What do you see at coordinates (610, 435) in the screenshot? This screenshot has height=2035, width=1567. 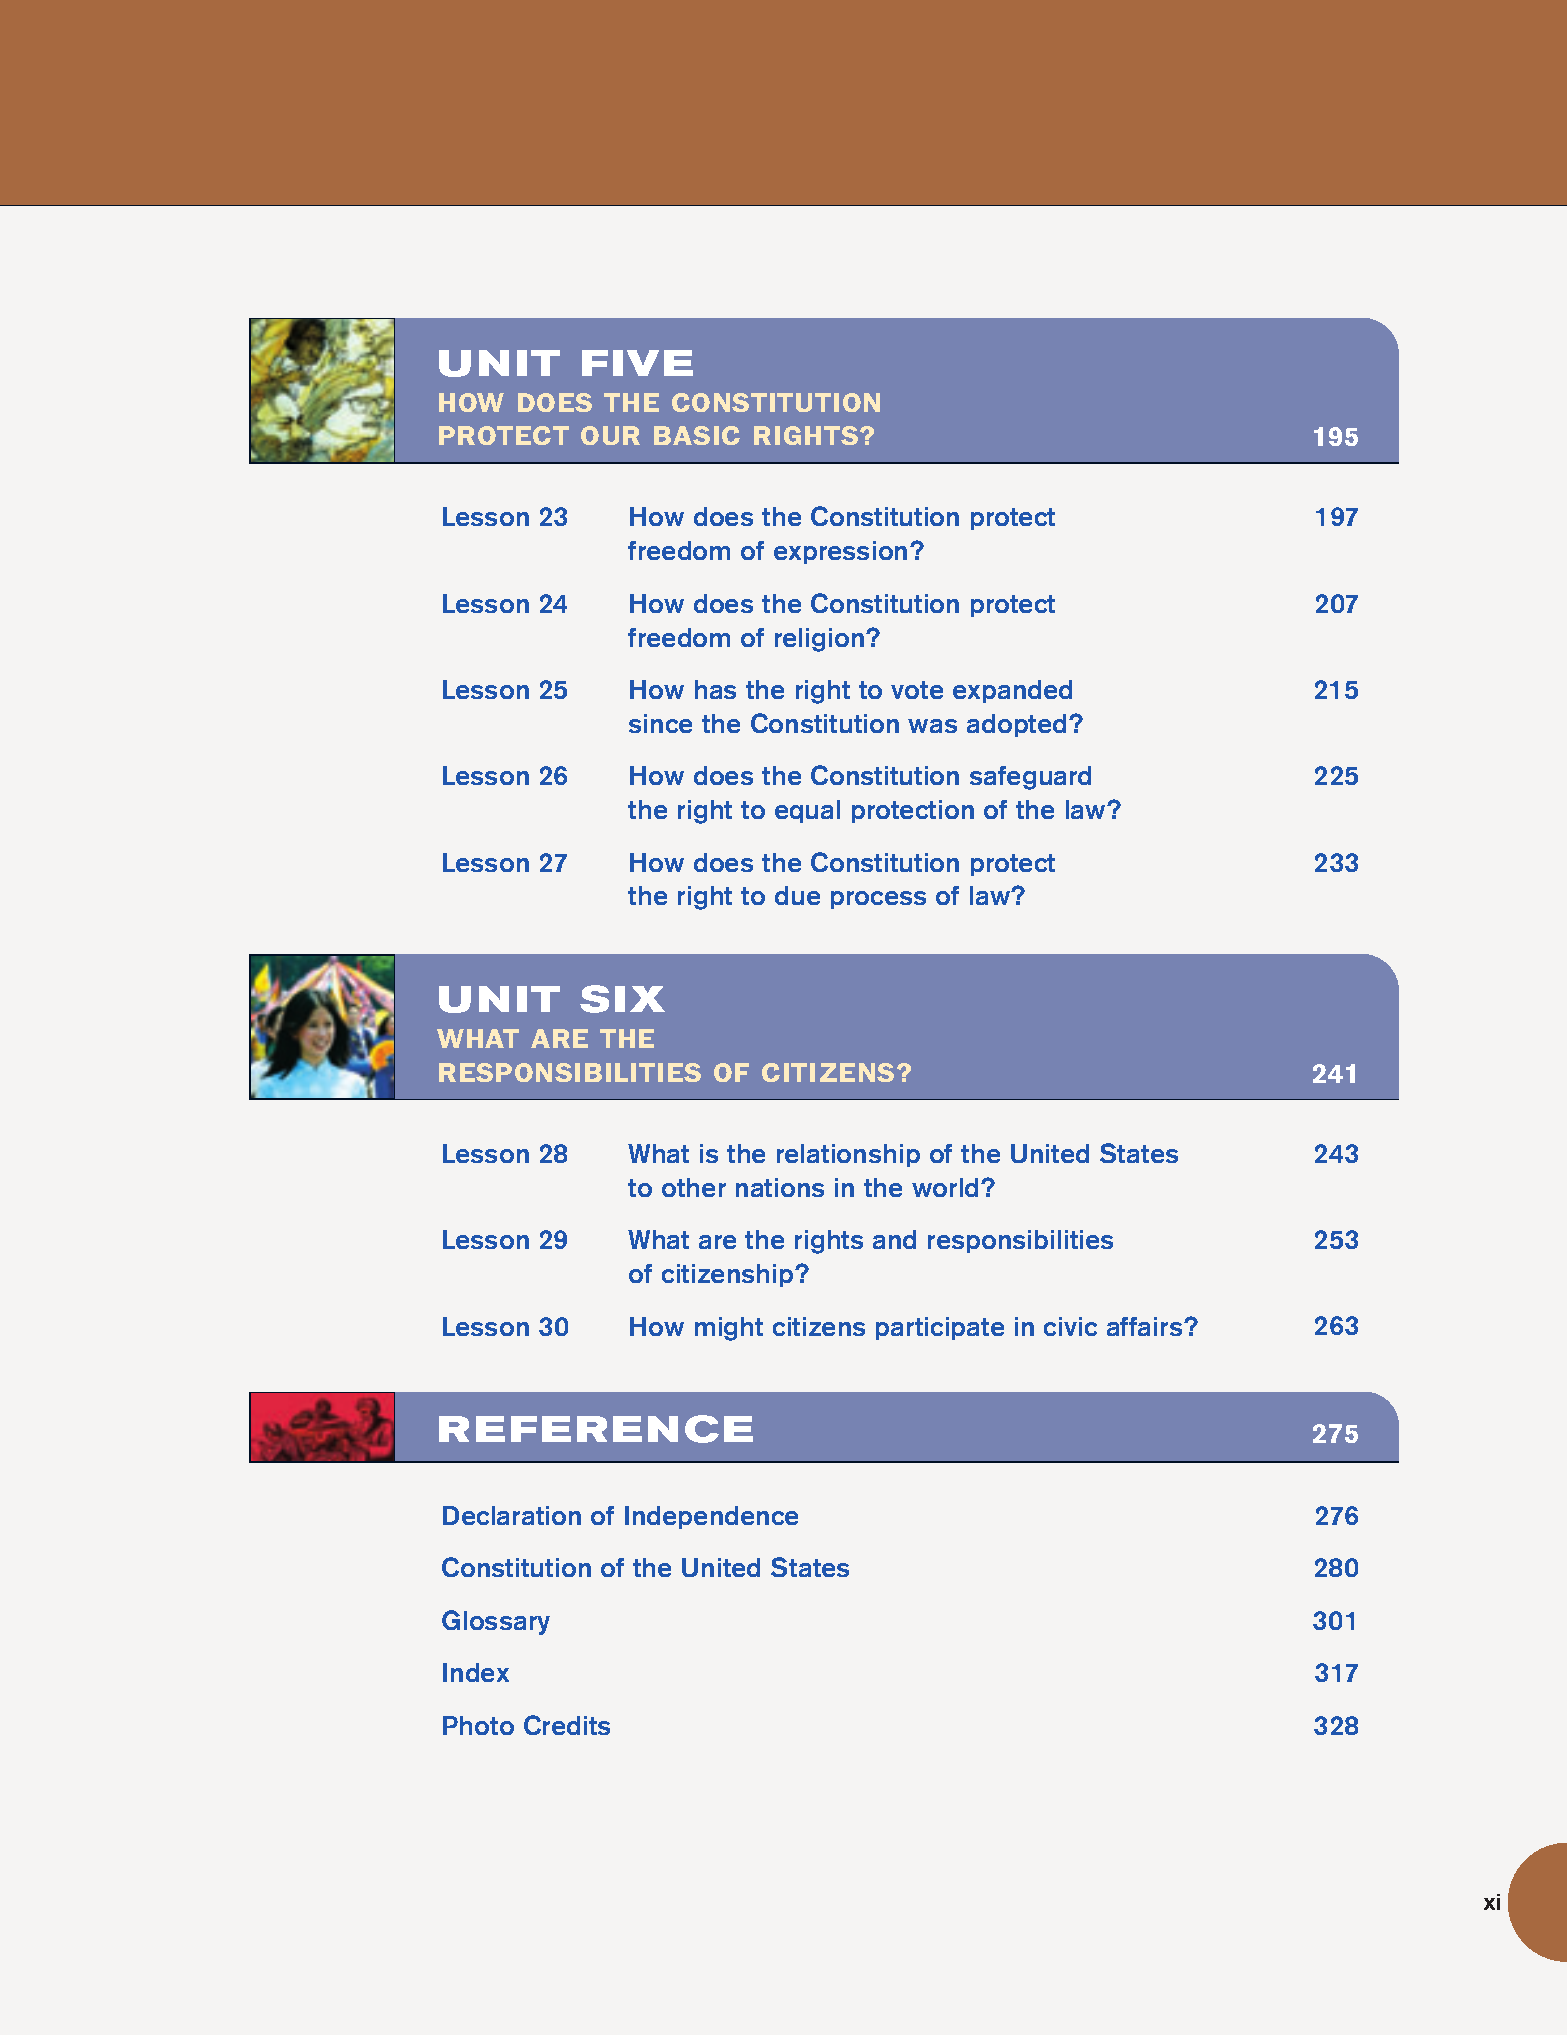 I see `OUR` at bounding box center [610, 435].
